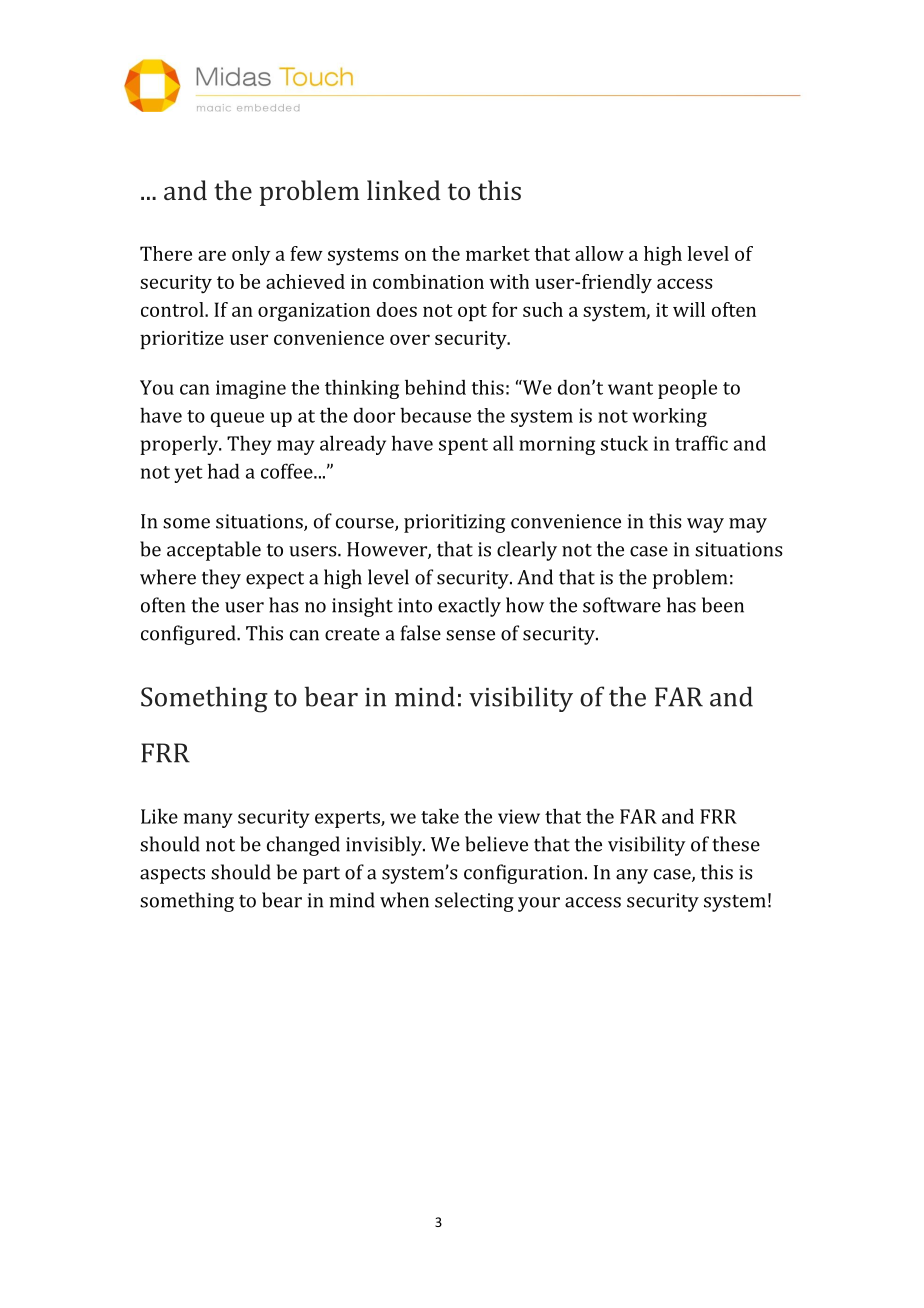 This page has height=1308, width=924. What do you see at coordinates (687, 389) in the page?
I see `people` at bounding box center [687, 389].
